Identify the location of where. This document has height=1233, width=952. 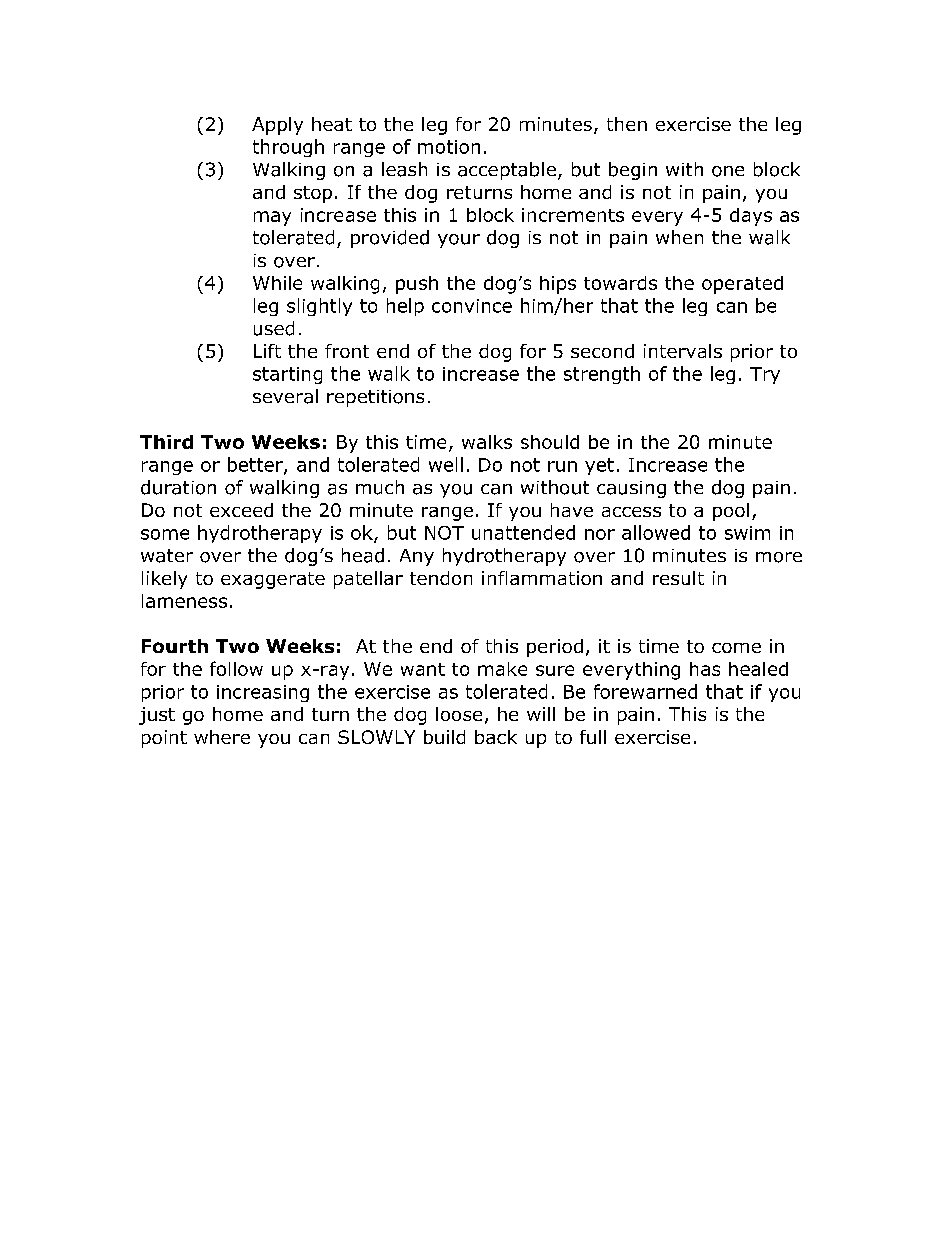
(222, 737).
